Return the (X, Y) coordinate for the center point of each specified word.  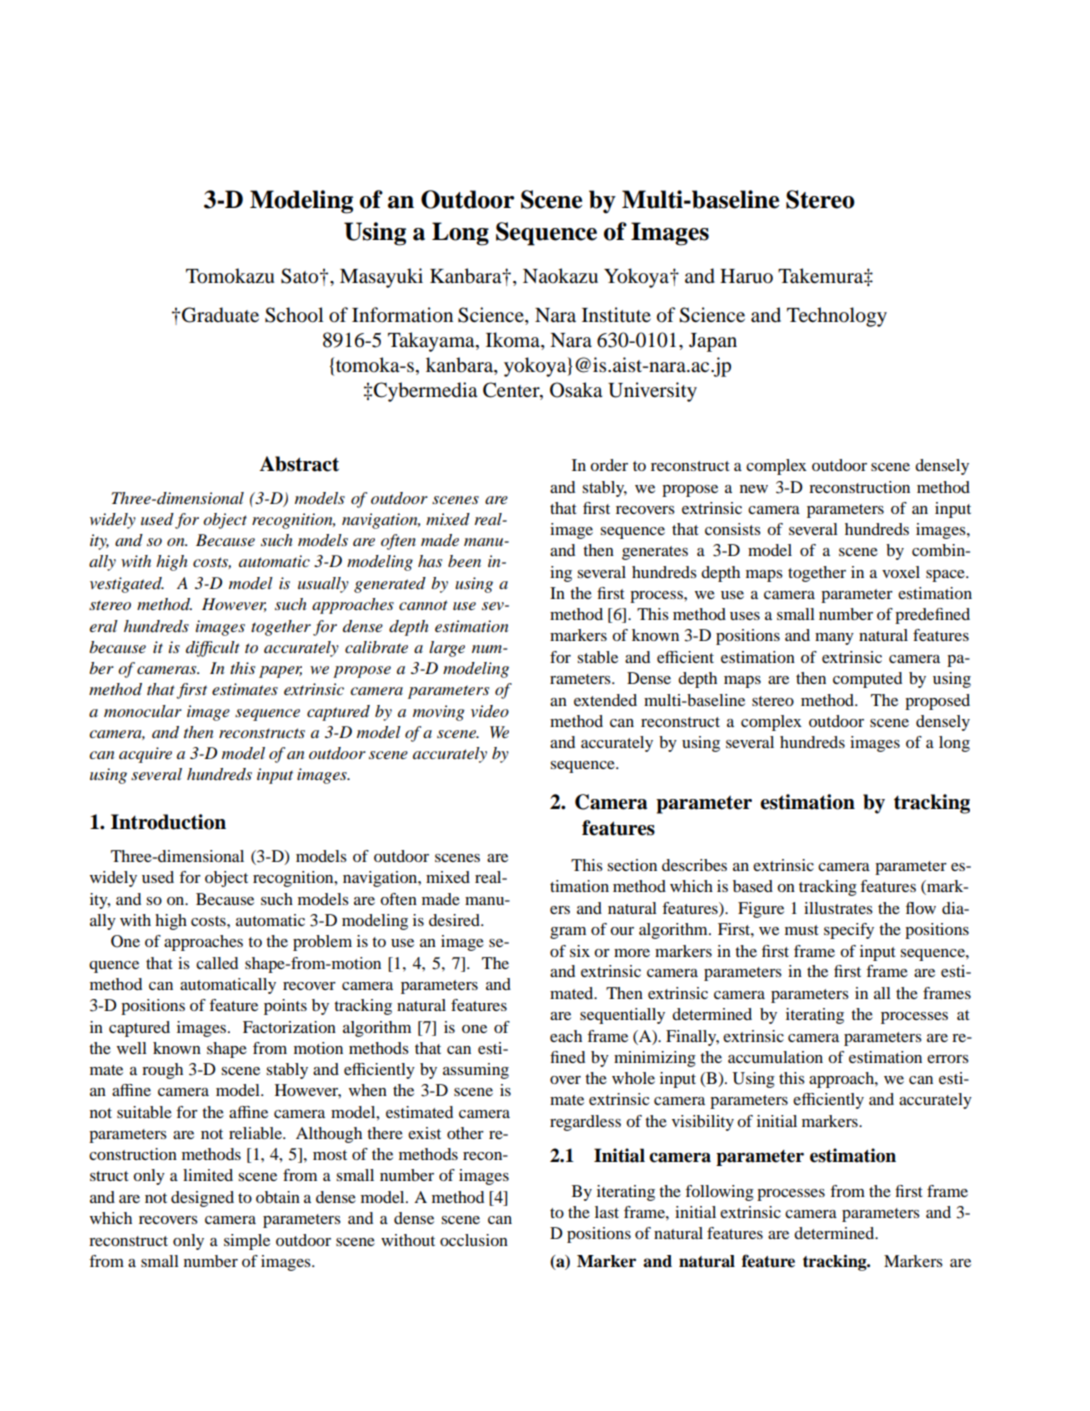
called (217, 963)
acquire (145, 755)
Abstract (299, 464)
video (490, 711)
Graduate (220, 315)
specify (849, 931)
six (580, 951)
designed (202, 1199)
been (464, 561)
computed (867, 680)
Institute (616, 314)
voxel (901, 572)
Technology (837, 317)
